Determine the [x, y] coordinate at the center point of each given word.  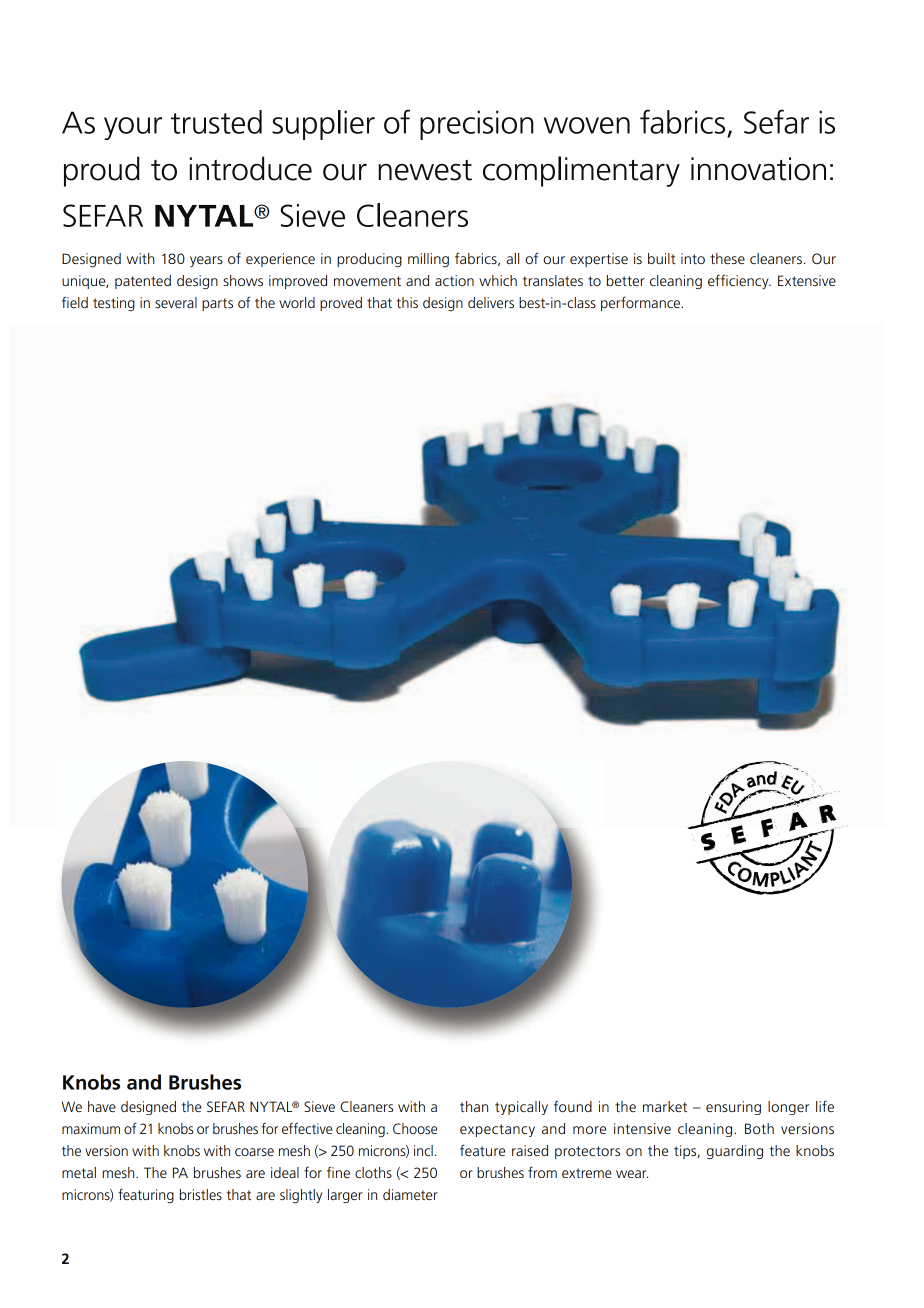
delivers [491, 302]
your [133, 128]
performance [642, 303]
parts [217, 304]
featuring [146, 1196]
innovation [758, 169]
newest [425, 170]
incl [423, 1150]
